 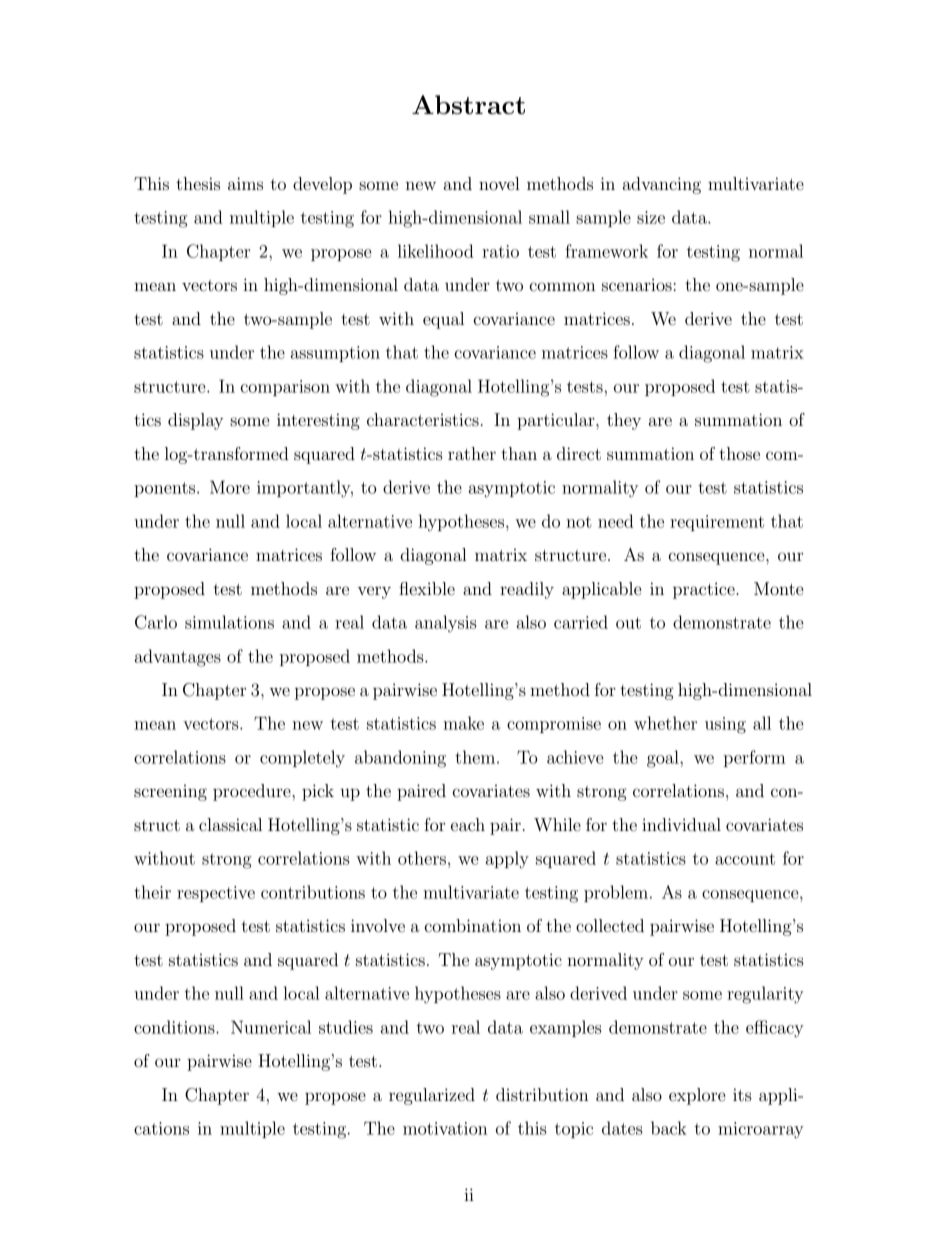 I want to click on each, so click(x=468, y=824).
